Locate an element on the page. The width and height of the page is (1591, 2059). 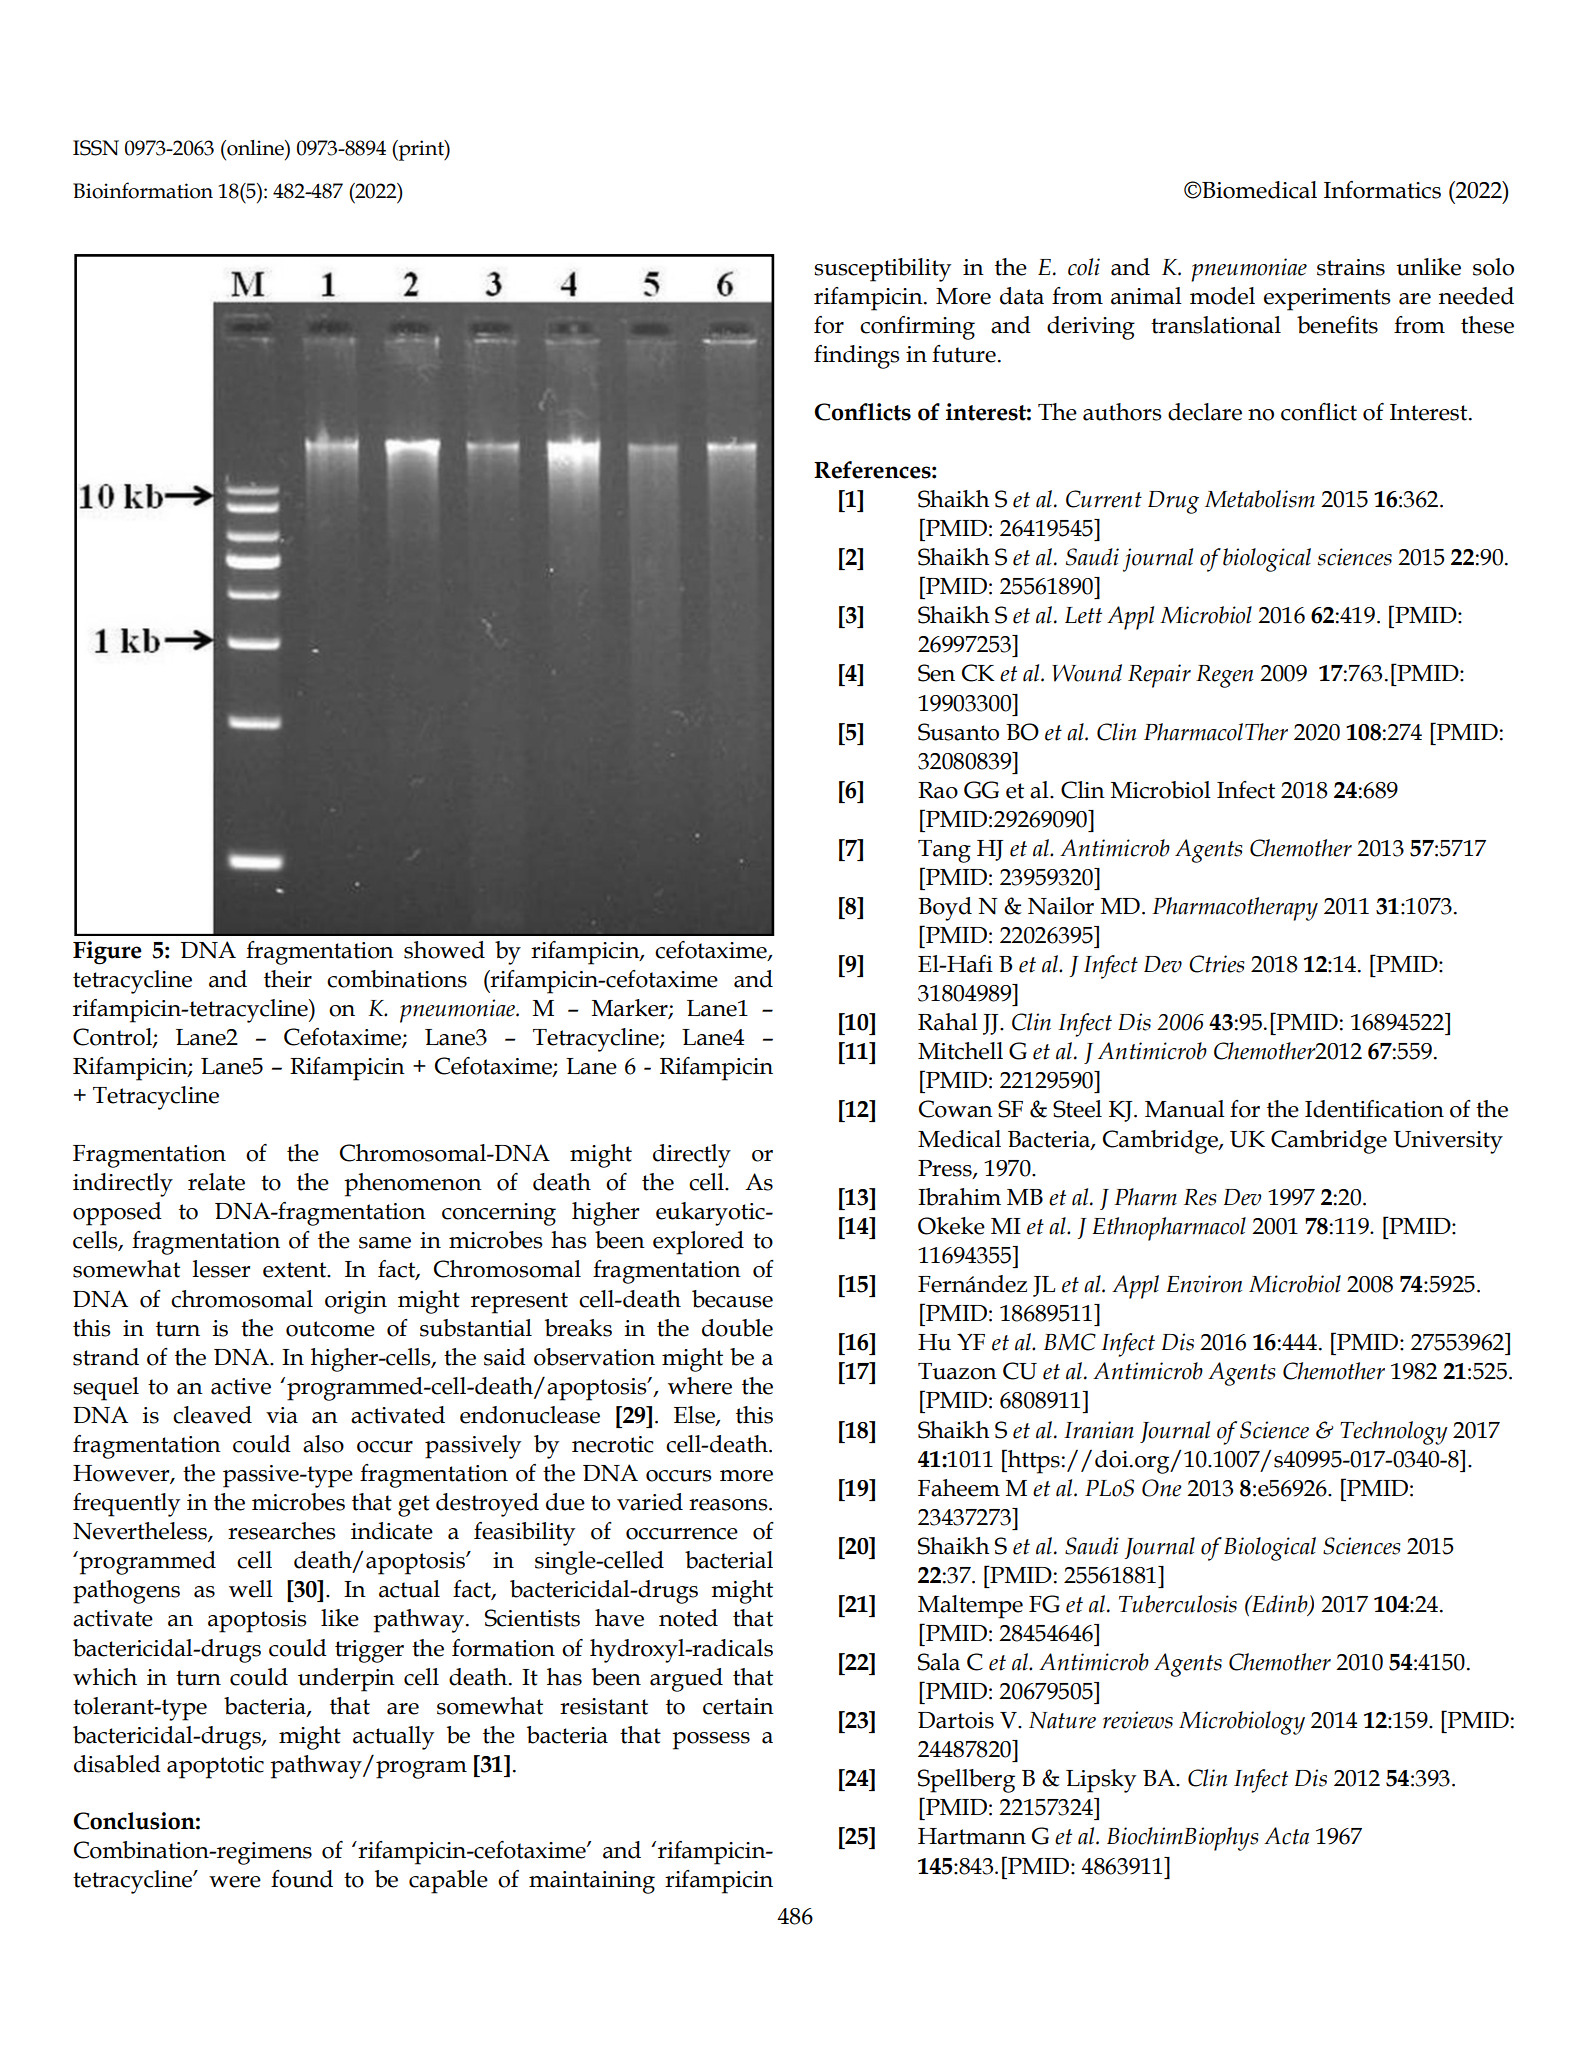
Lett is located at coordinates (1083, 615).
